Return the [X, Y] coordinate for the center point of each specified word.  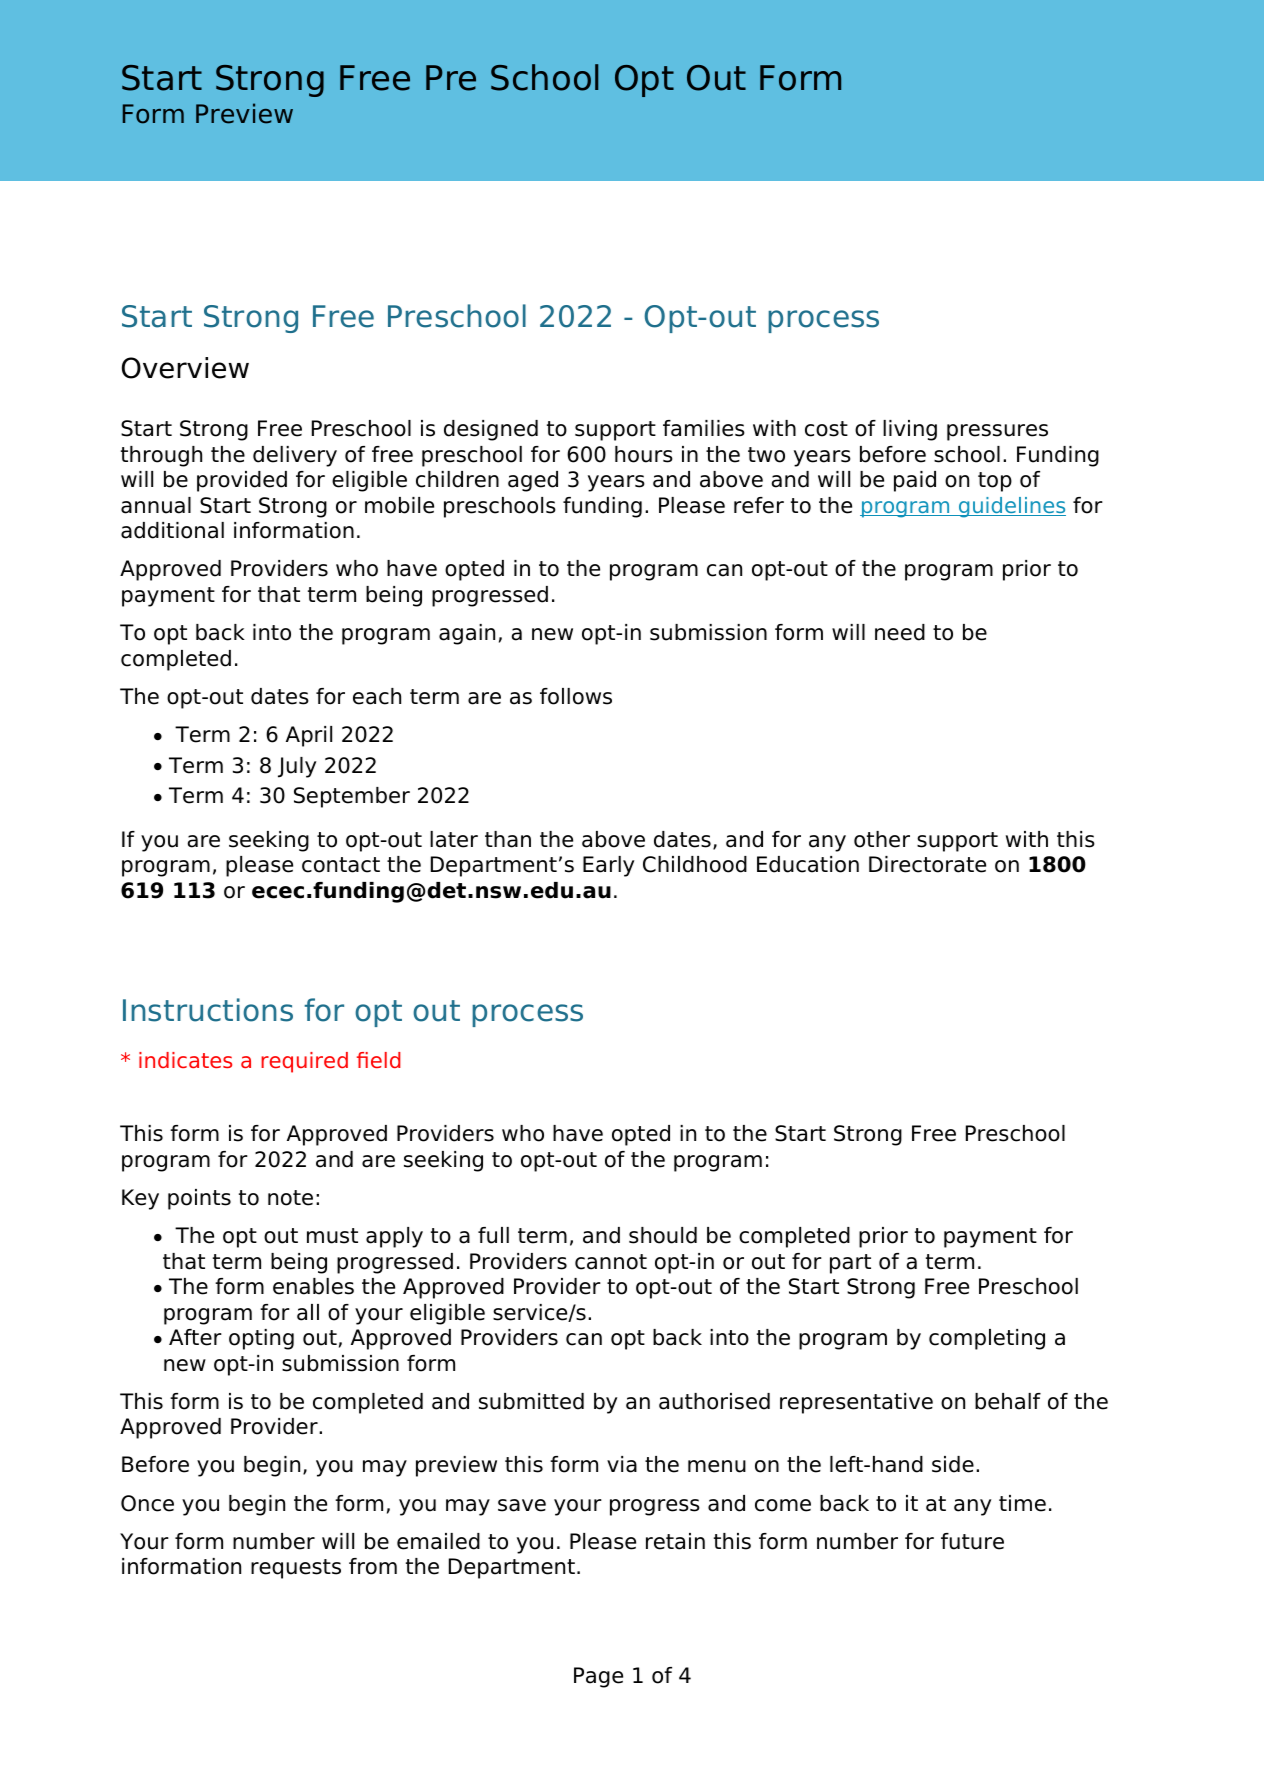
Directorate [927, 864]
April [309, 736]
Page [598, 1677]
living [910, 430]
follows [576, 696]
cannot [611, 1262]
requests [296, 1569]
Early [608, 866]
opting [261, 1339]
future [972, 1541]
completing [987, 1339]
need [900, 632]
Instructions [208, 1010]
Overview [185, 368]
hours [644, 454]
